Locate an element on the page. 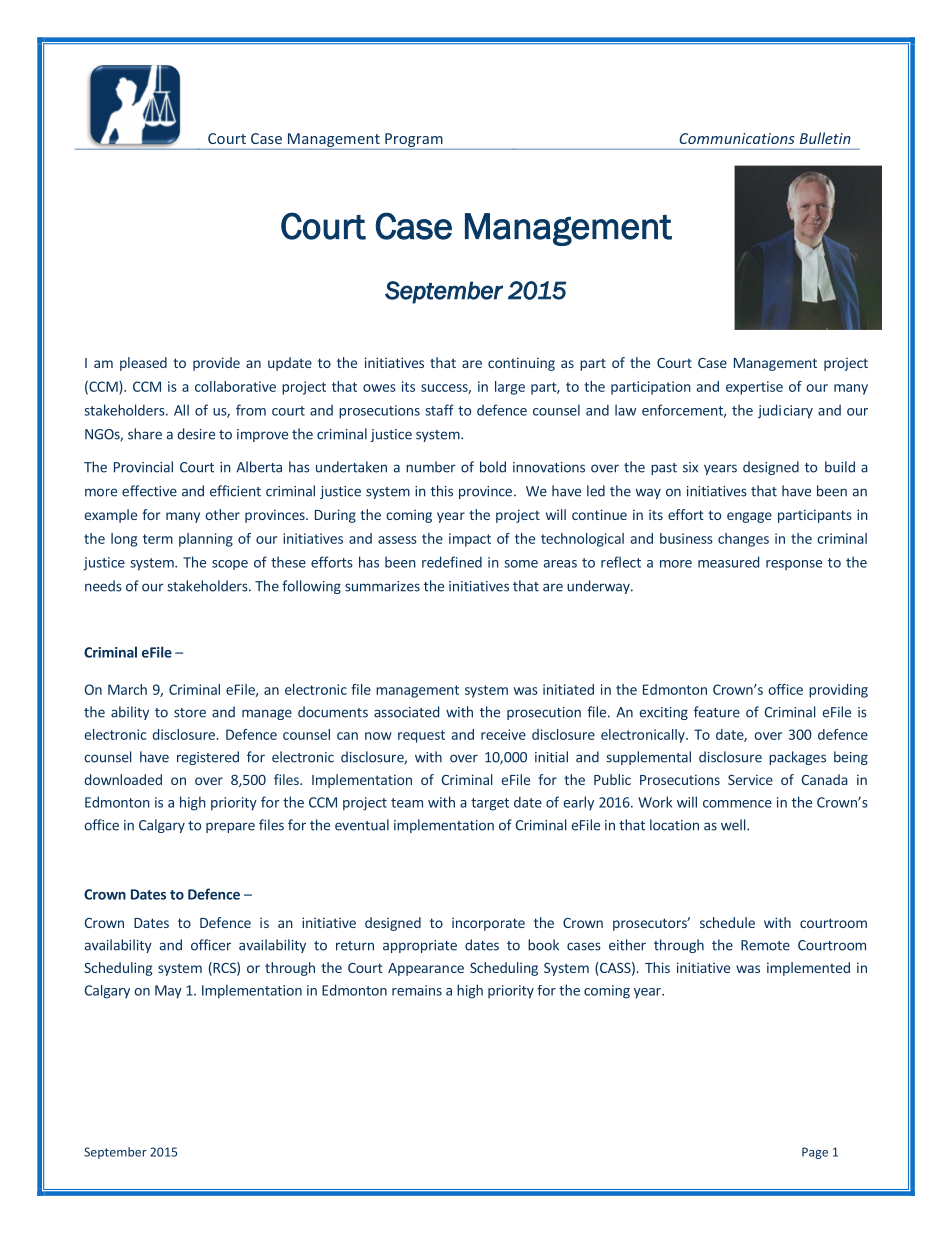 The width and height of the image is (952, 1233). providing is located at coordinates (838, 691).
